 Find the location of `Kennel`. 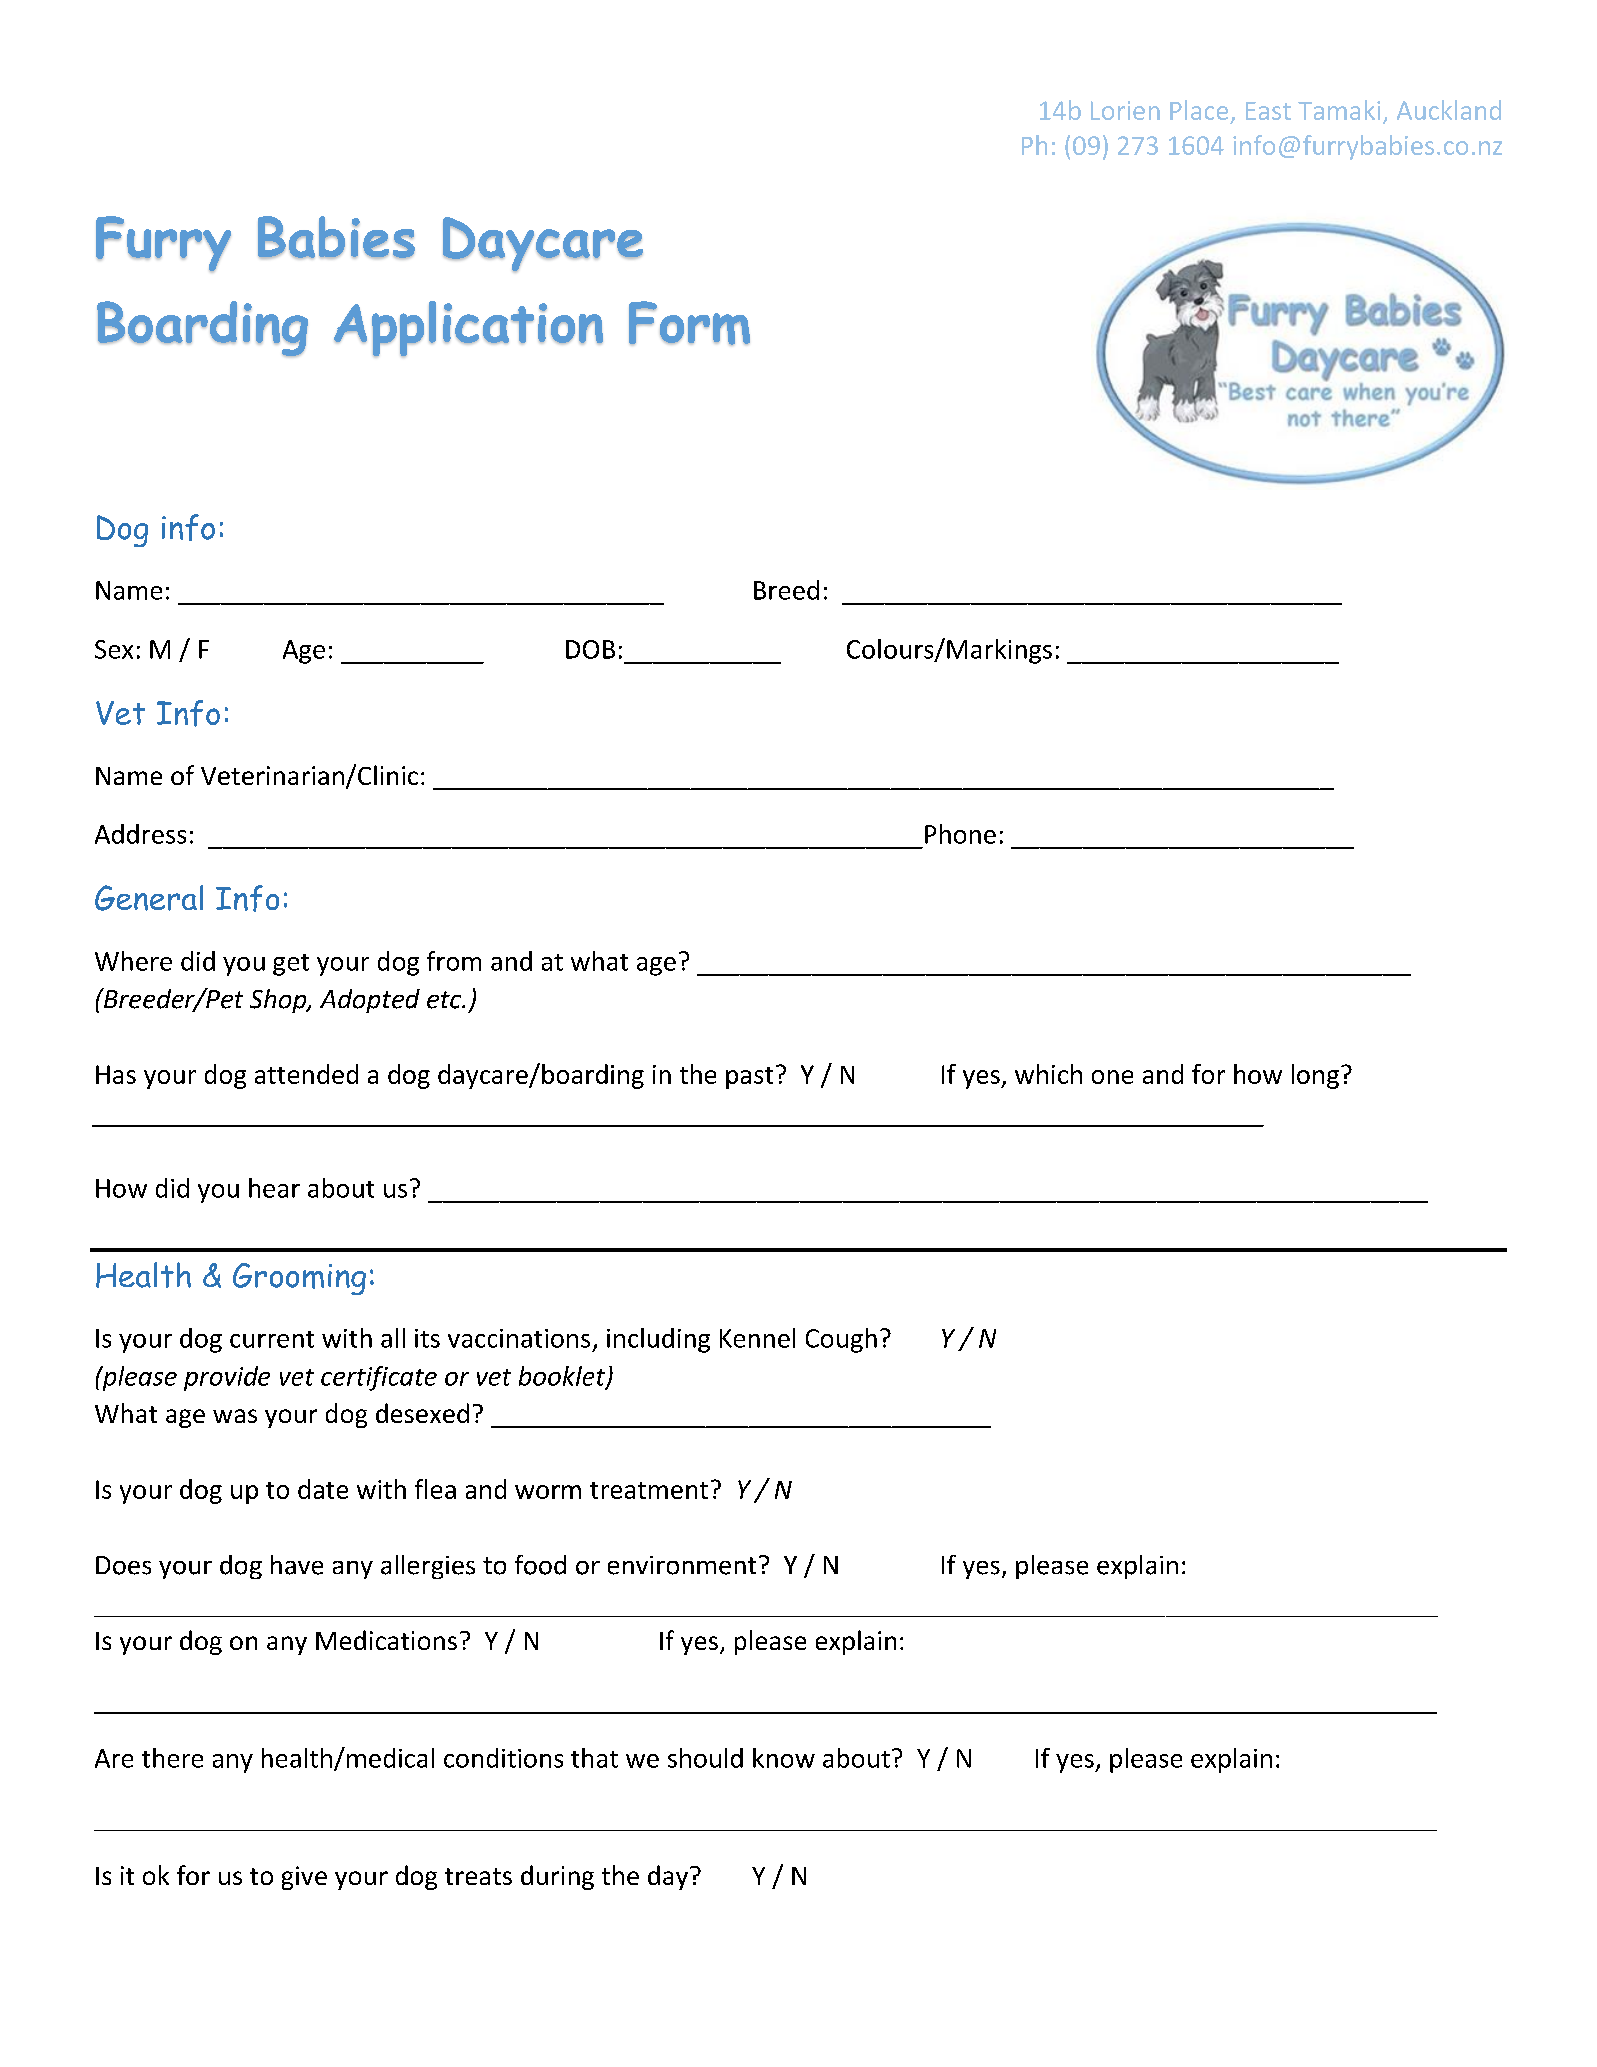

Kennel is located at coordinates (757, 1338).
